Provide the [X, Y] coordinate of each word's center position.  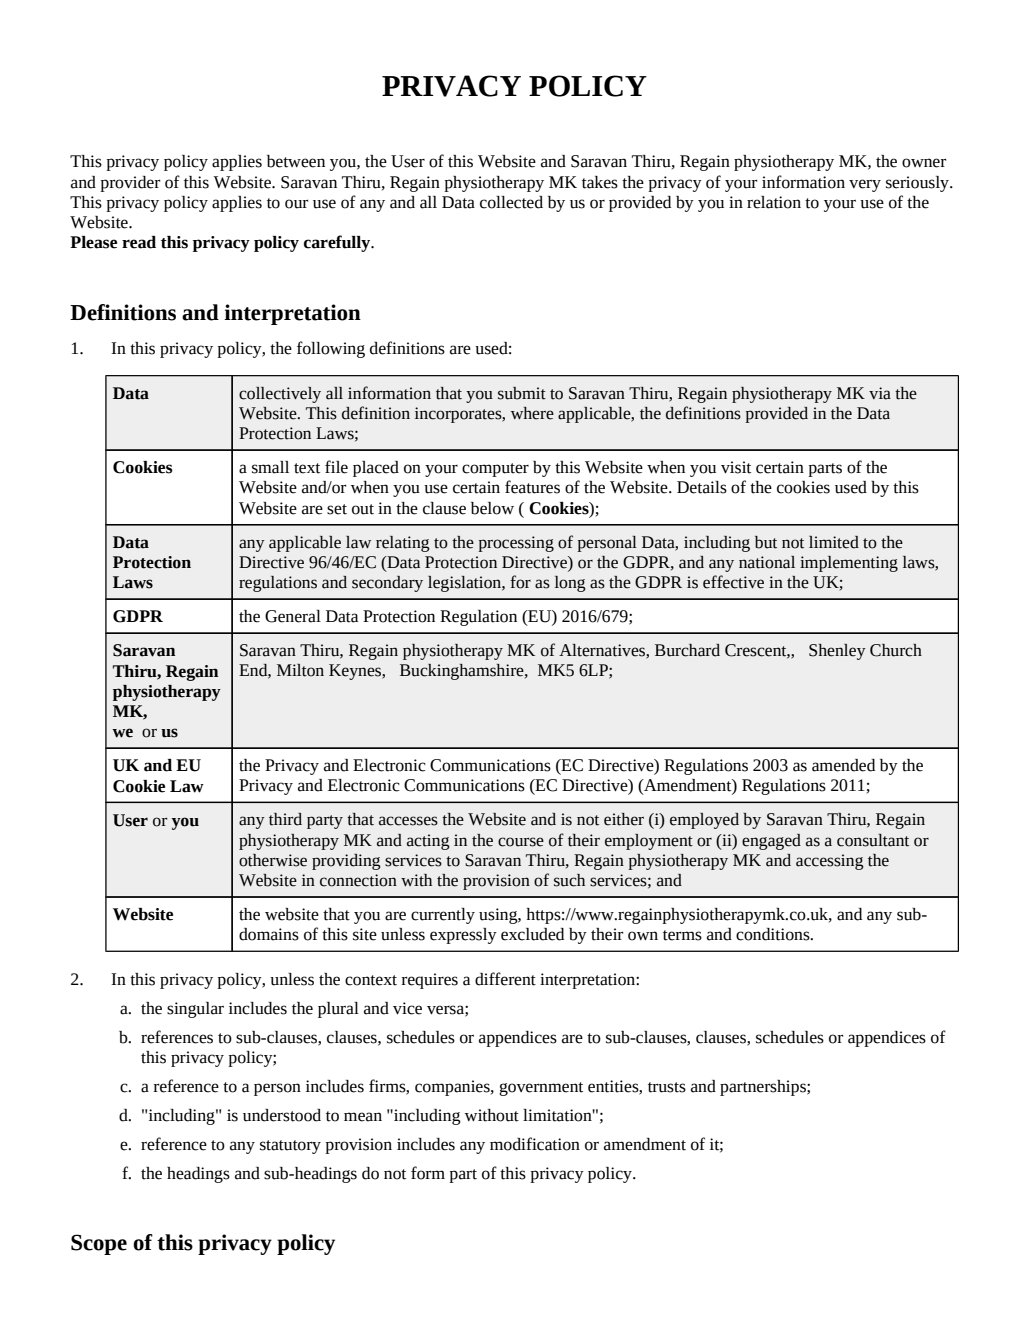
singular [195, 1010]
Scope [99, 1244]
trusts [667, 1087]
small [270, 467]
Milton [300, 670]
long [570, 584]
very [865, 185]
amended [843, 765]
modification [535, 1144]
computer [495, 470]
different [505, 979]
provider [130, 184]
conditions [774, 934]
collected [511, 202]
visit [736, 467]
